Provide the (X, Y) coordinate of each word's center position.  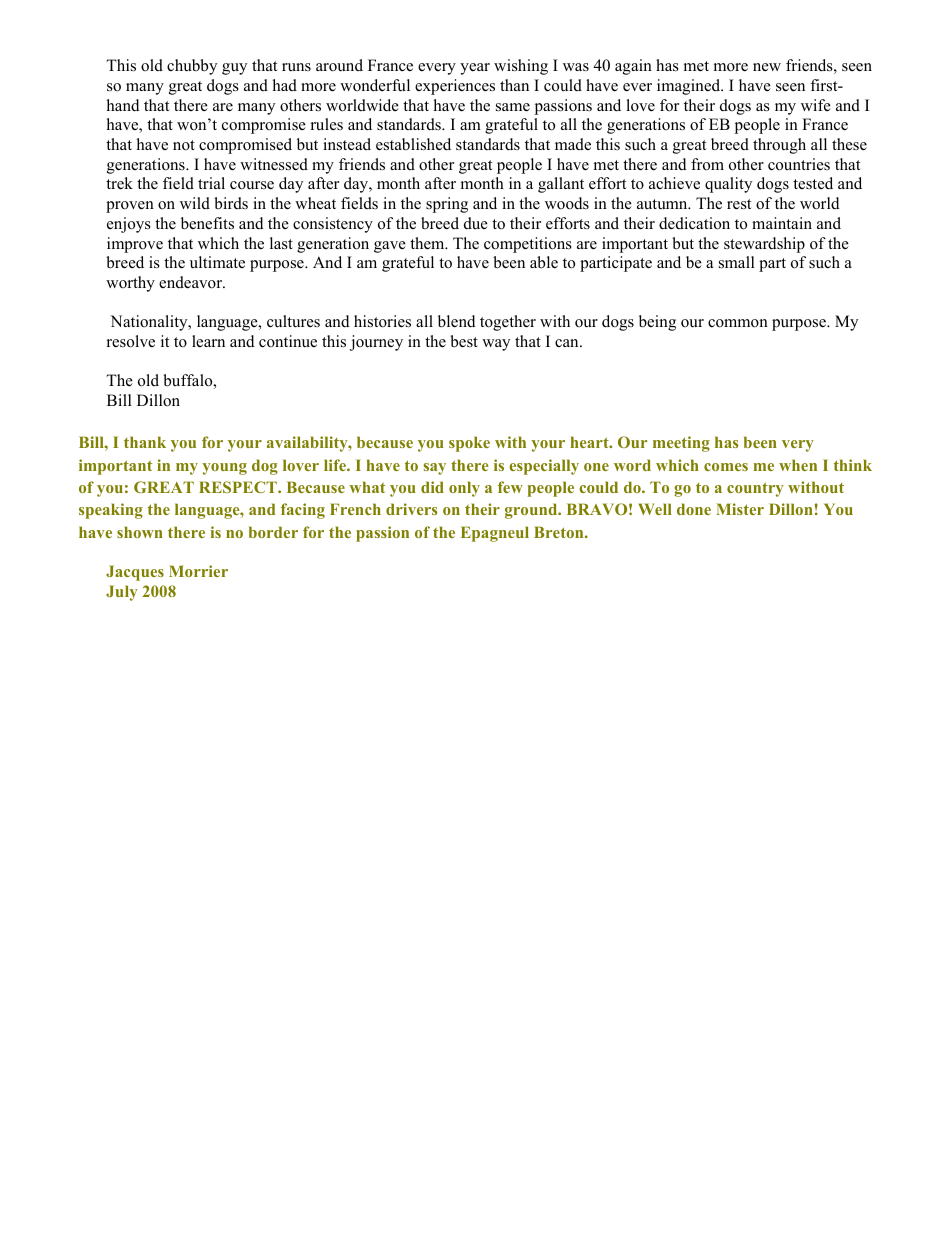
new (767, 67)
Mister (740, 509)
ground (532, 511)
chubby (192, 67)
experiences (455, 87)
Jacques (135, 573)
